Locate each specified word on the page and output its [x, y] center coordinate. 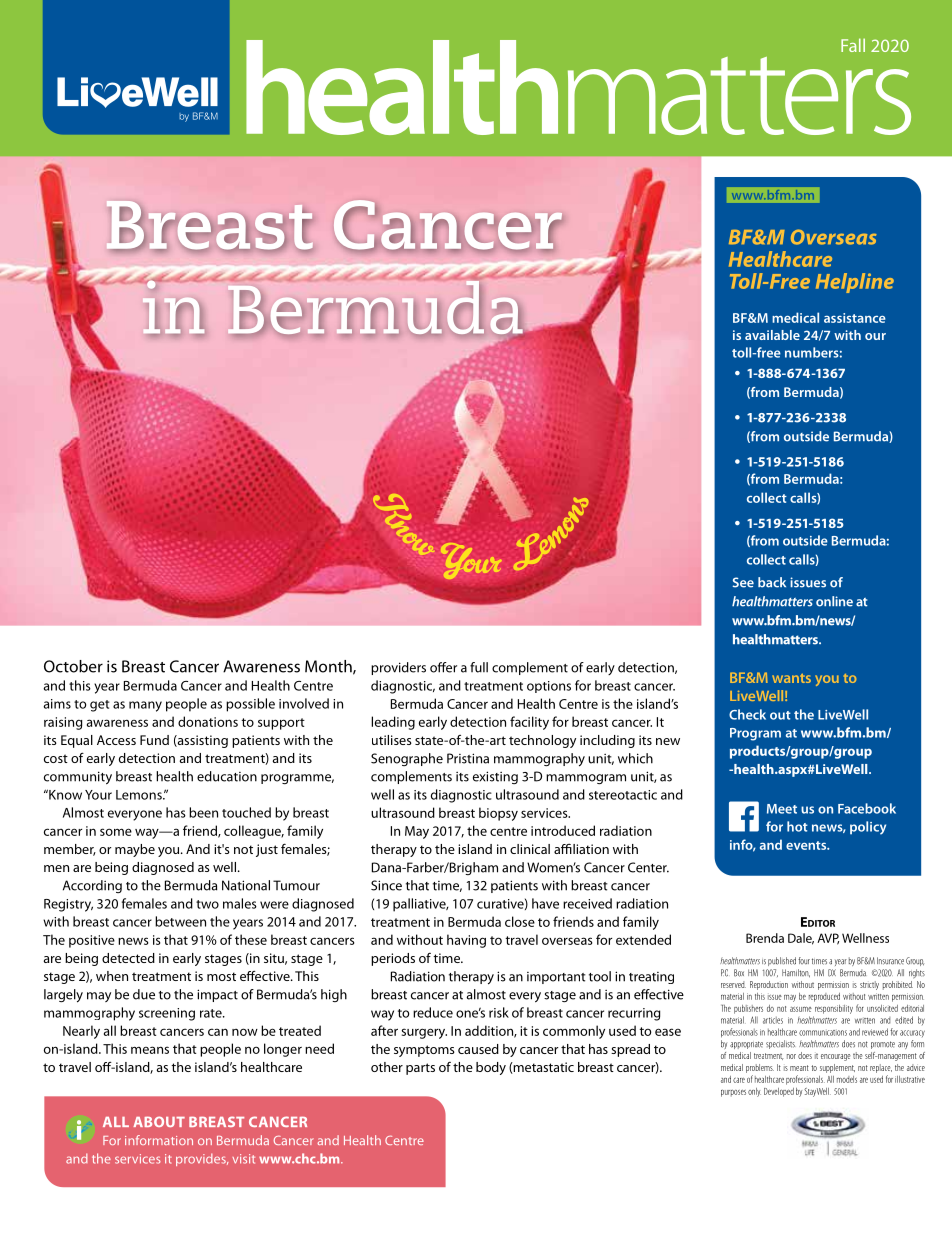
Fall [853, 45]
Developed [779, 1092]
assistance [855, 318]
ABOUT [159, 1121]
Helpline [855, 283]
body [491, 1068]
